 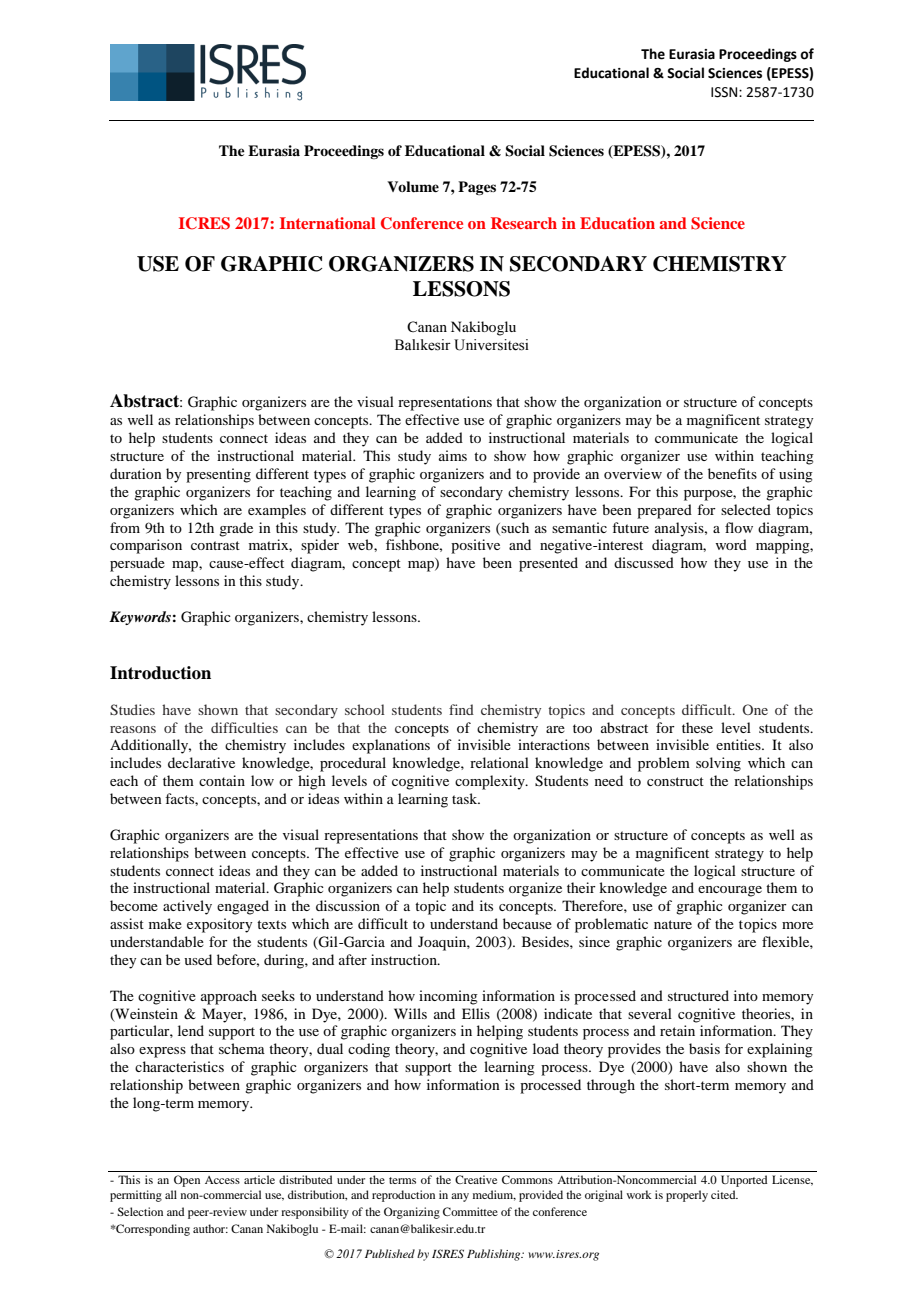 What do you see at coordinates (732, 473) in the document?
I see `benefits` at bounding box center [732, 473].
